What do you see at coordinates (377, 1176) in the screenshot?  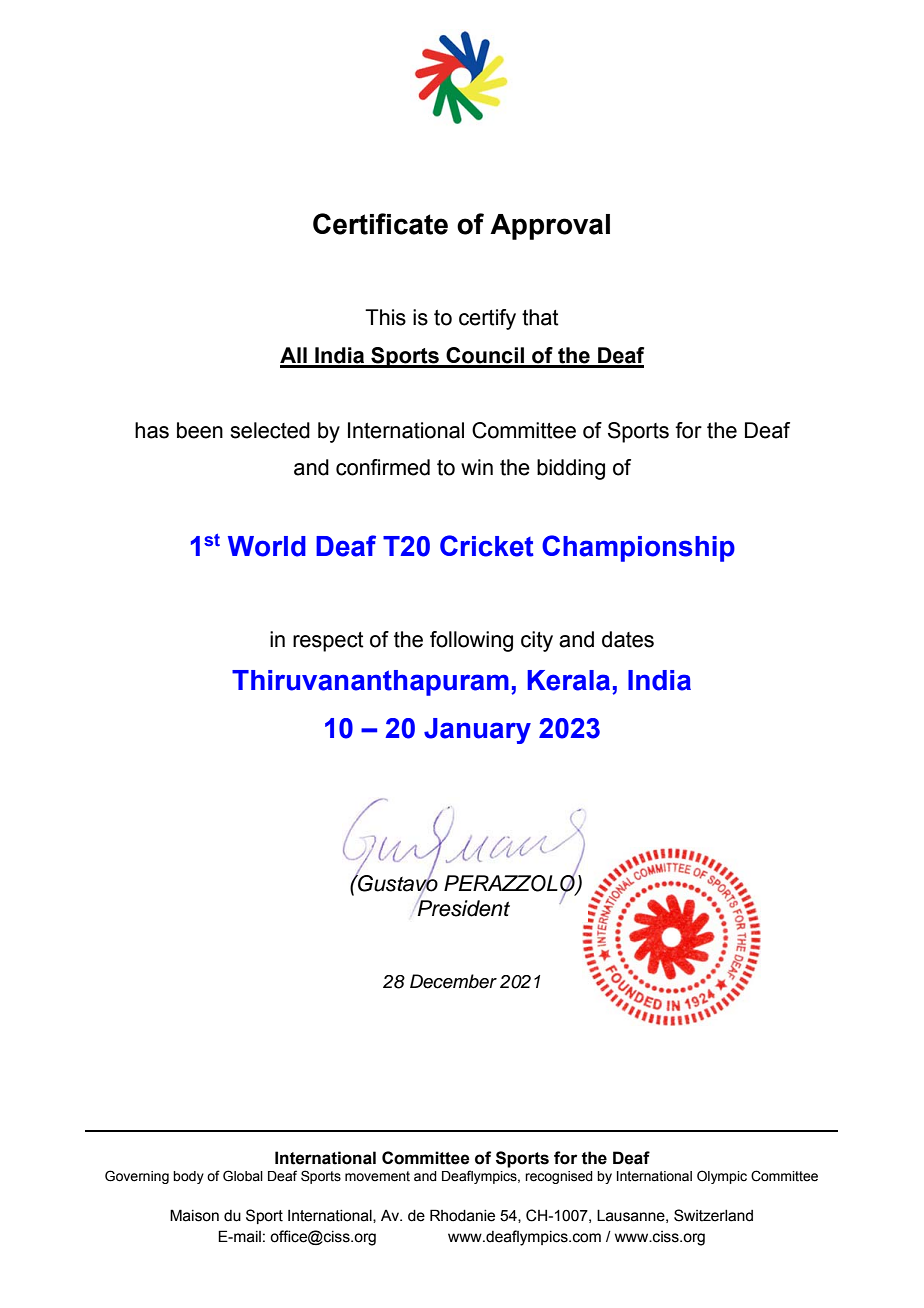 I see `movement` at bounding box center [377, 1176].
